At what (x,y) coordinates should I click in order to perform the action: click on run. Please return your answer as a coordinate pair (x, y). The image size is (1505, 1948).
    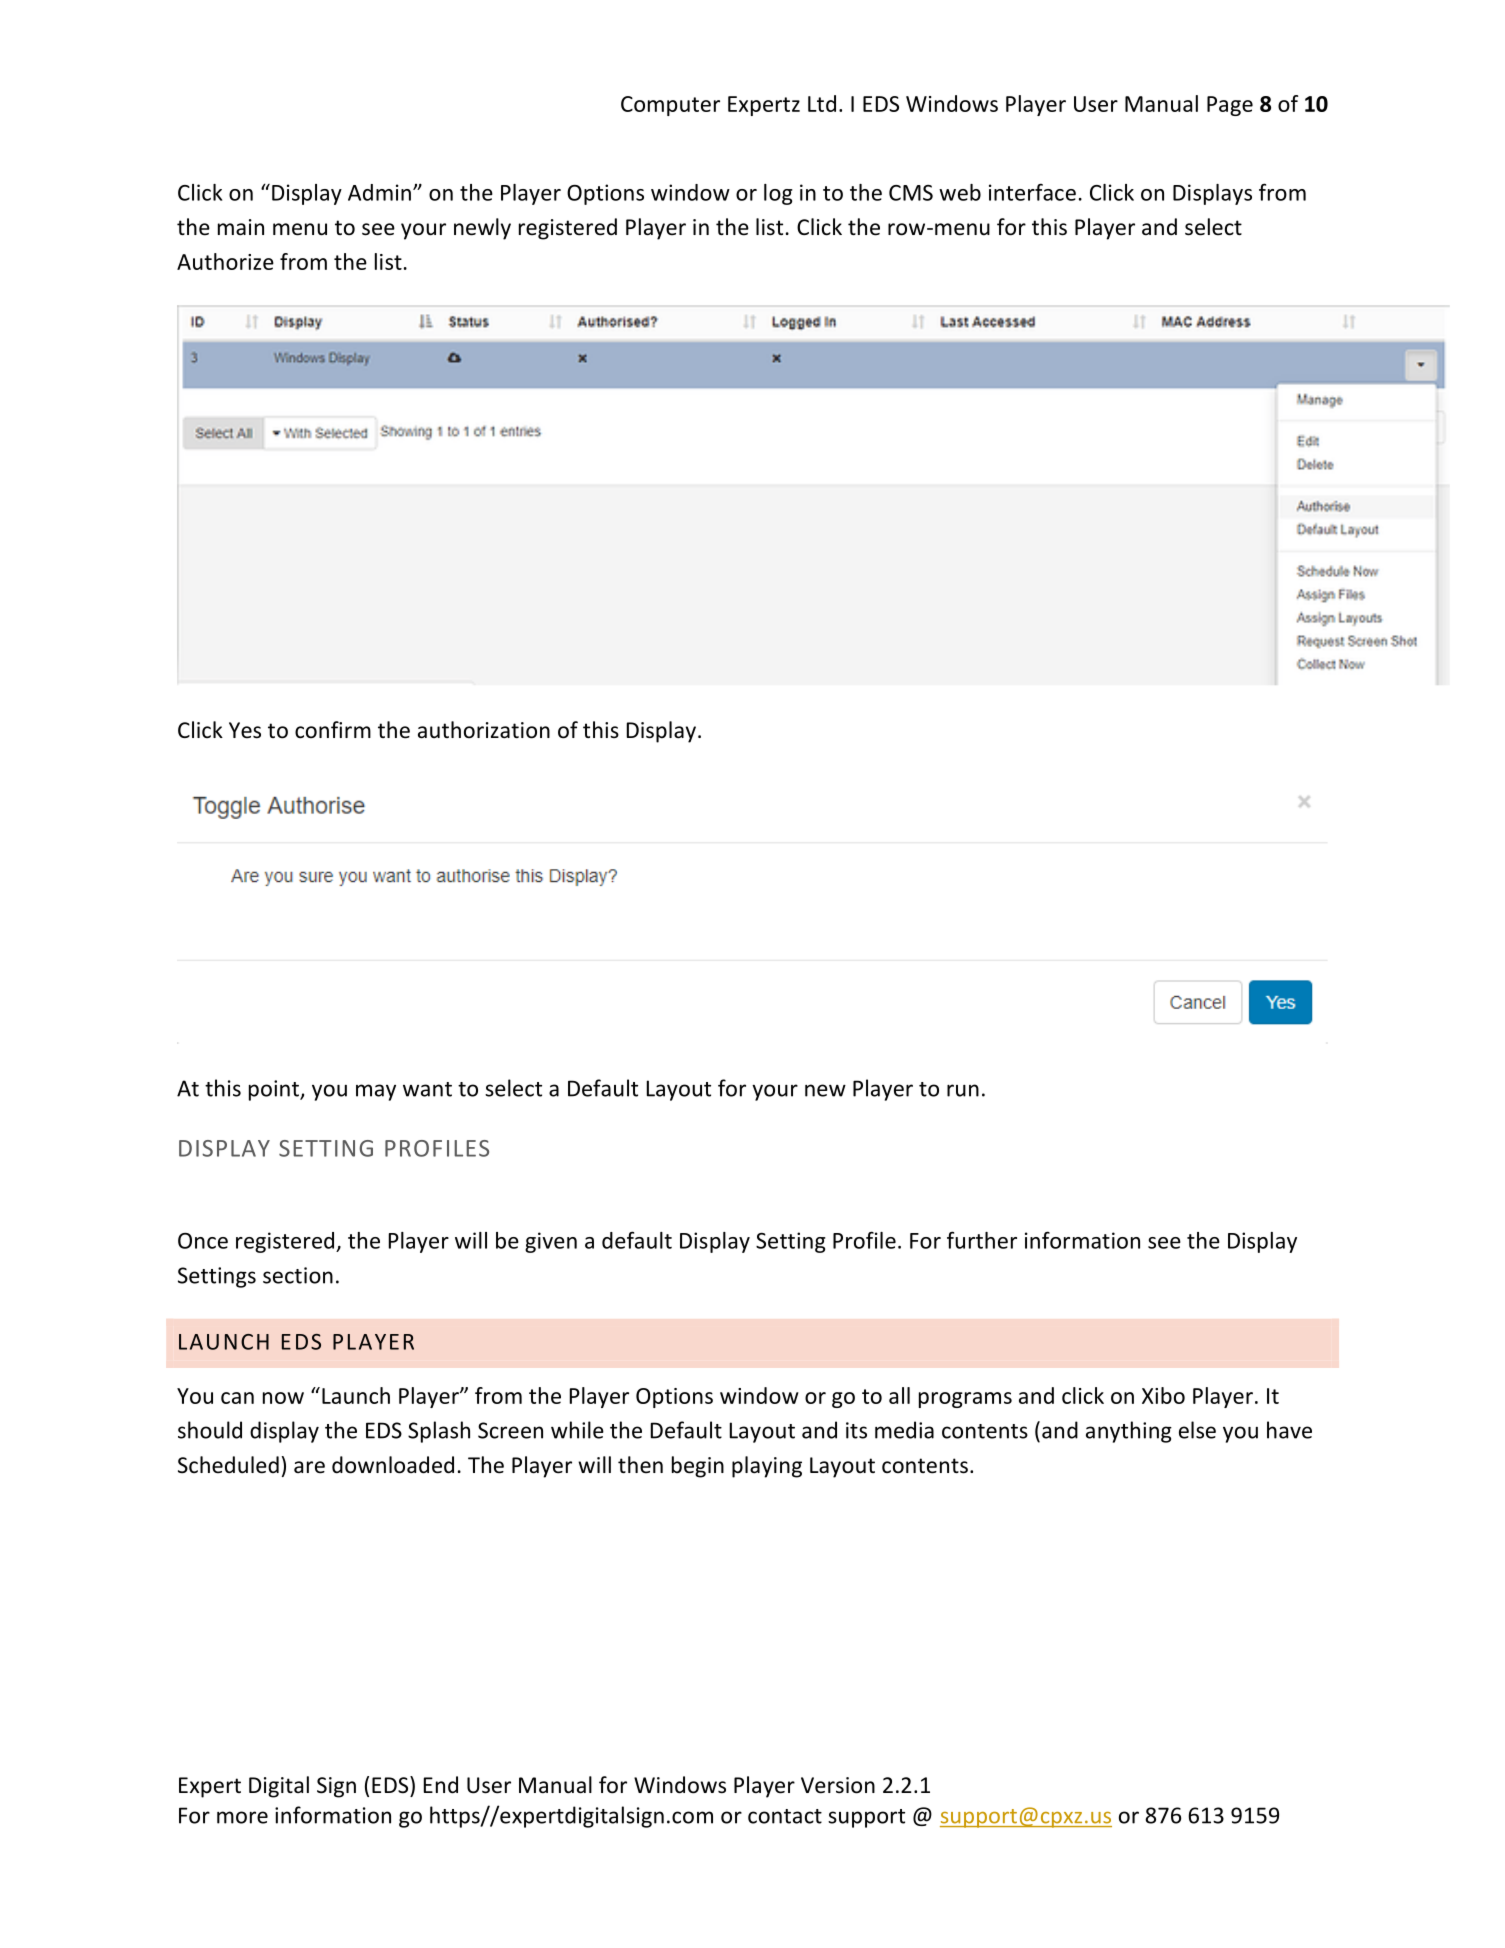
    Looking at the image, I should click on (963, 1090).
